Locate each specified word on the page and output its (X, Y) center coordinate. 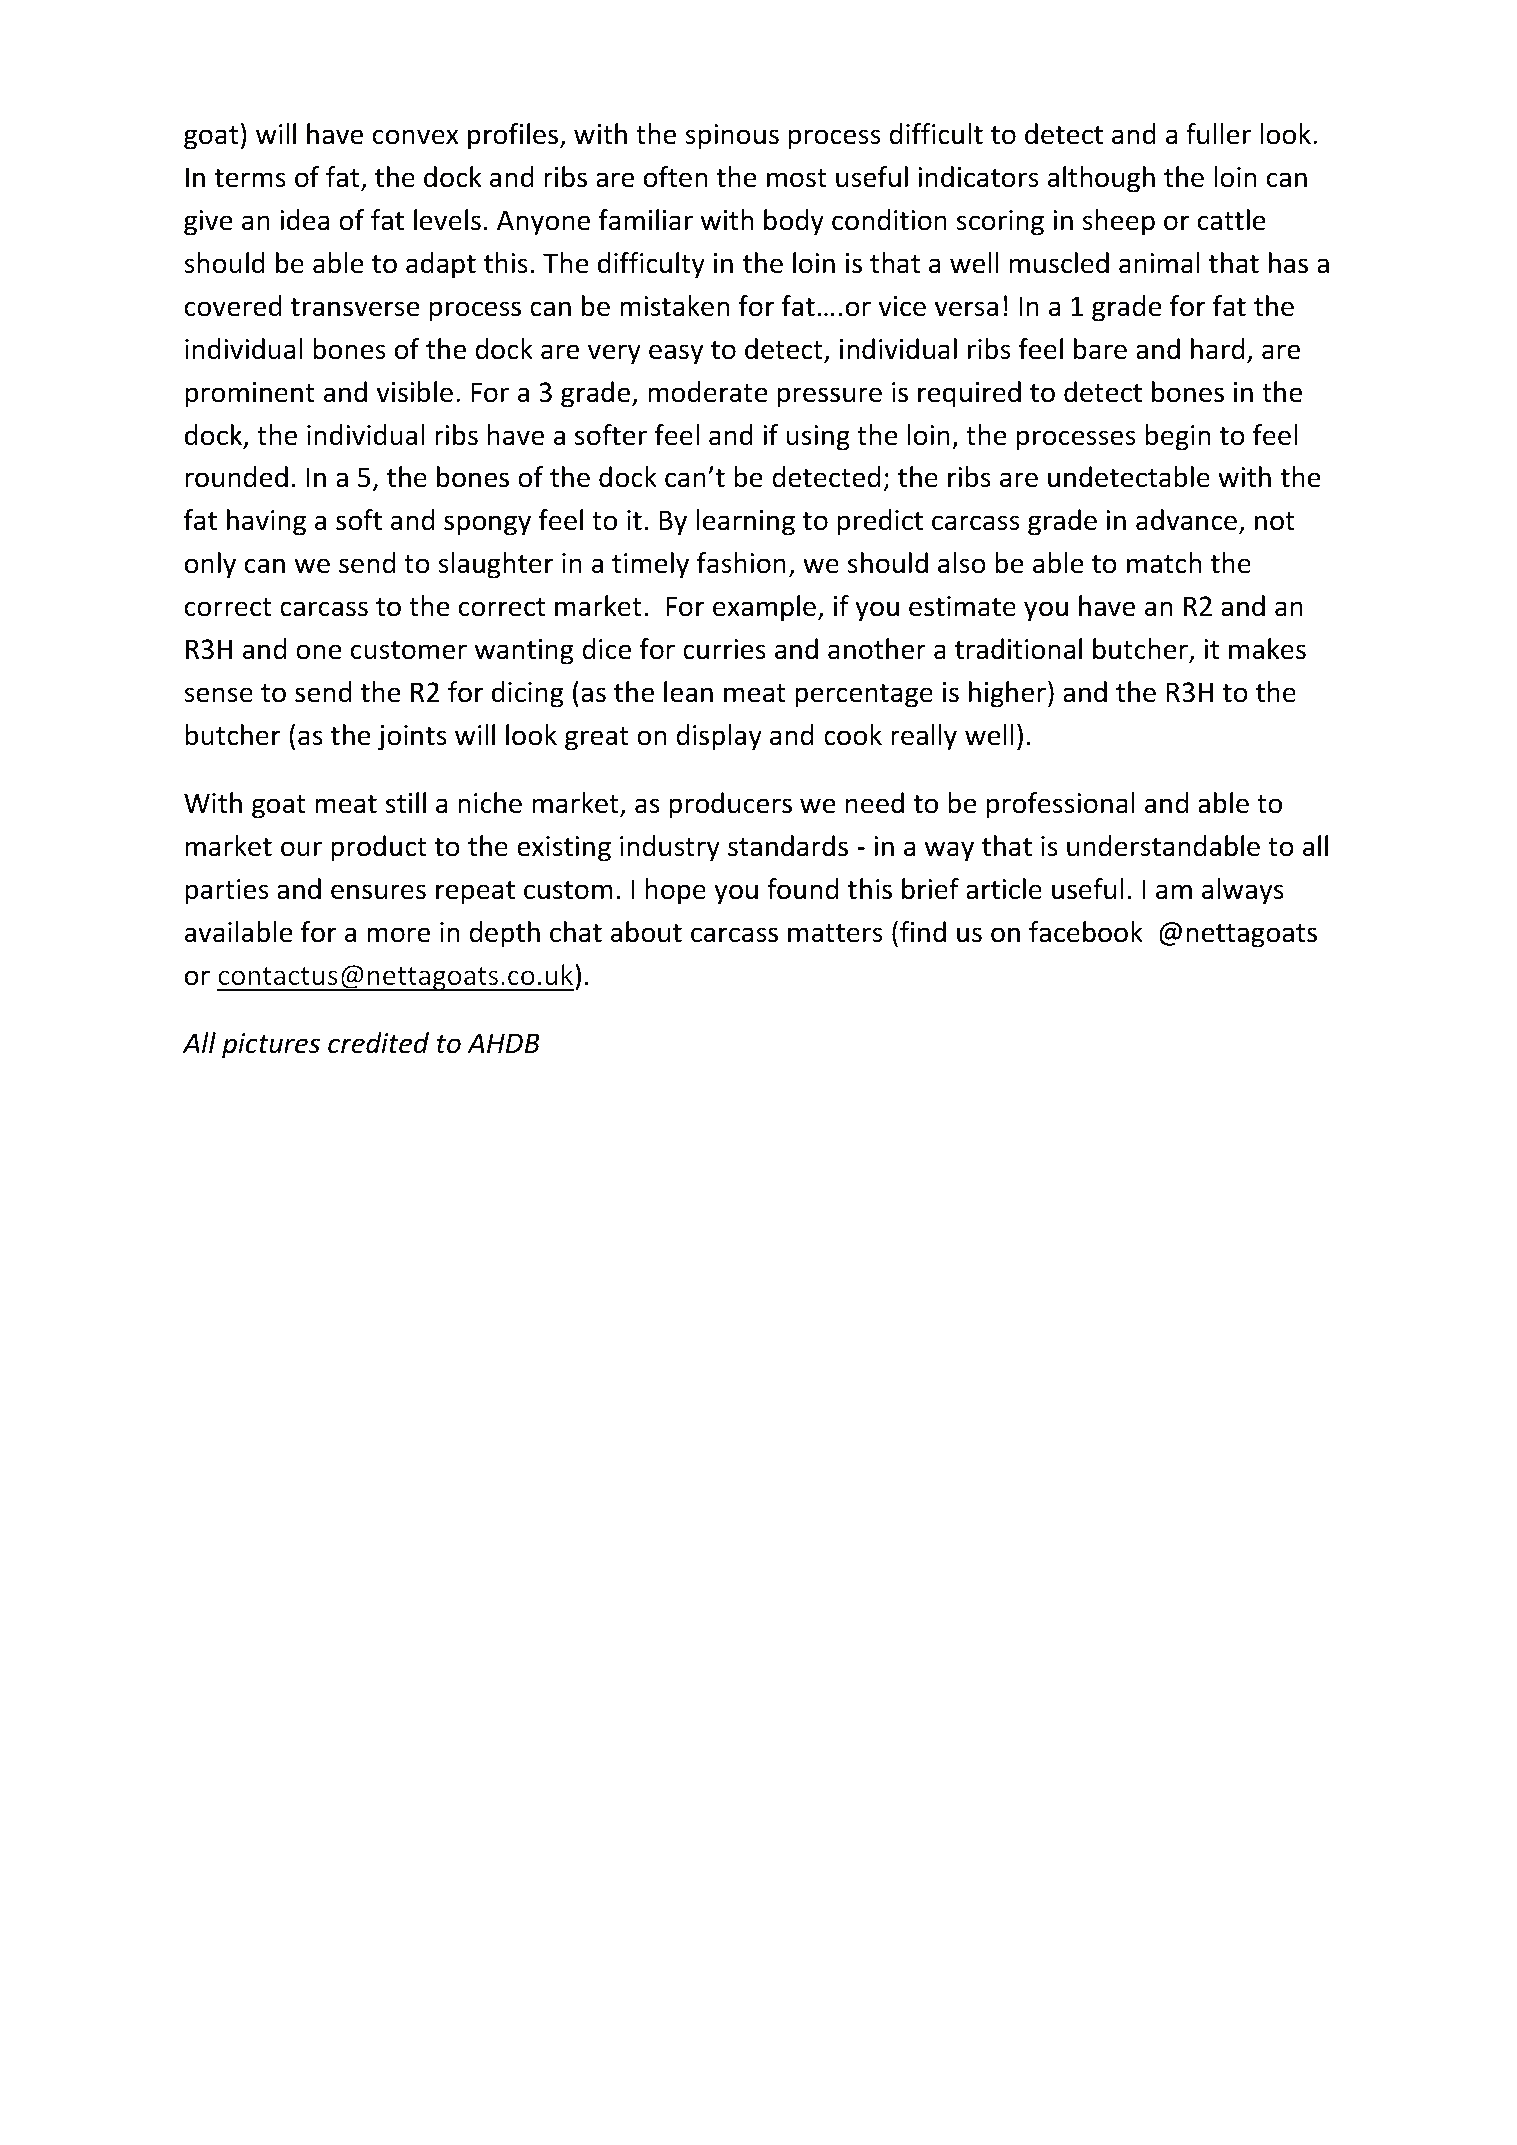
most (797, 178)
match (1164, 563)
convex (416, 137)
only (210, 565)
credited (378, 1043)
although (1101, 179)
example (764, 608)
